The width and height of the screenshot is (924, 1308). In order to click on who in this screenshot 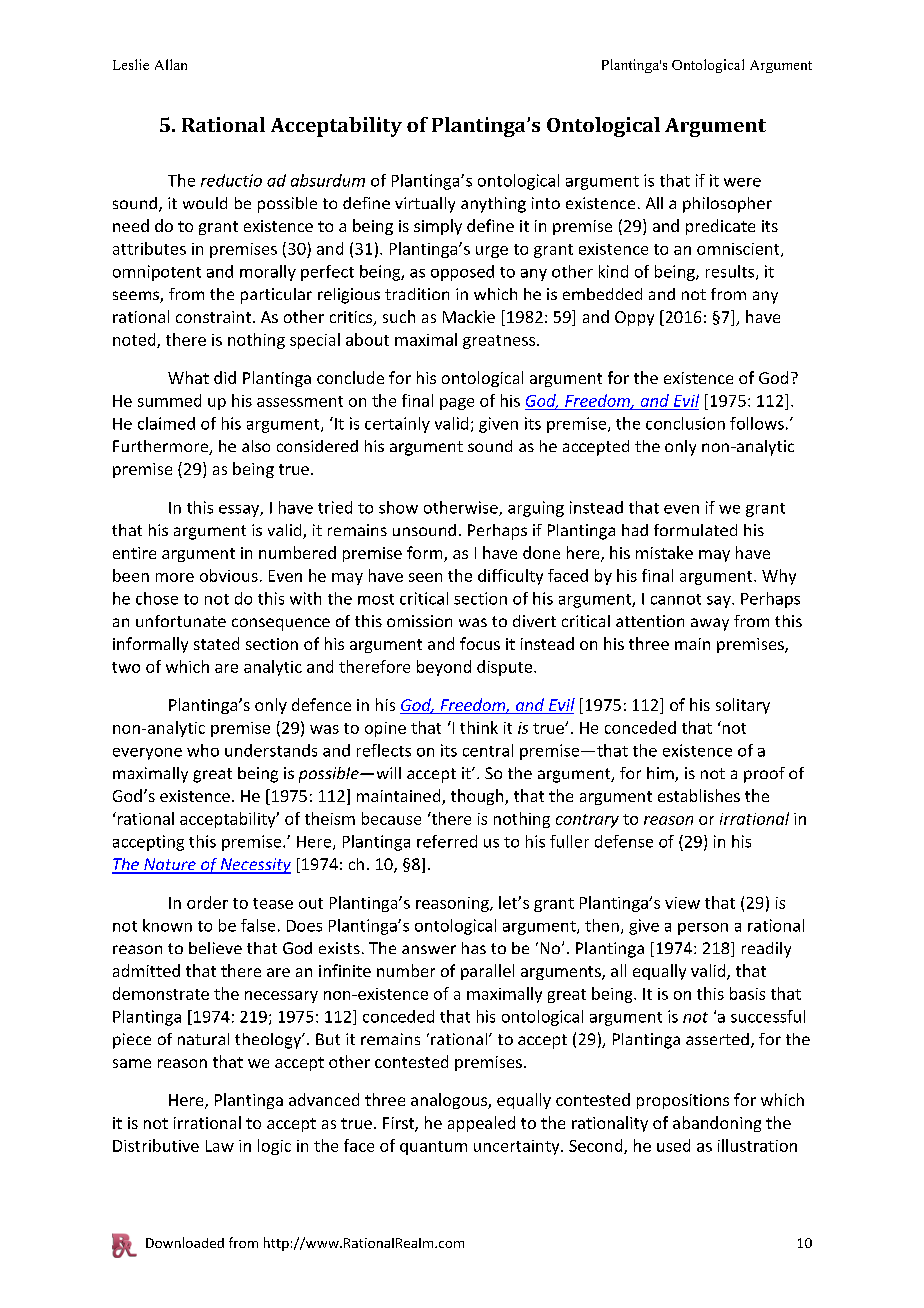, I will do `click(203, 750)`.
